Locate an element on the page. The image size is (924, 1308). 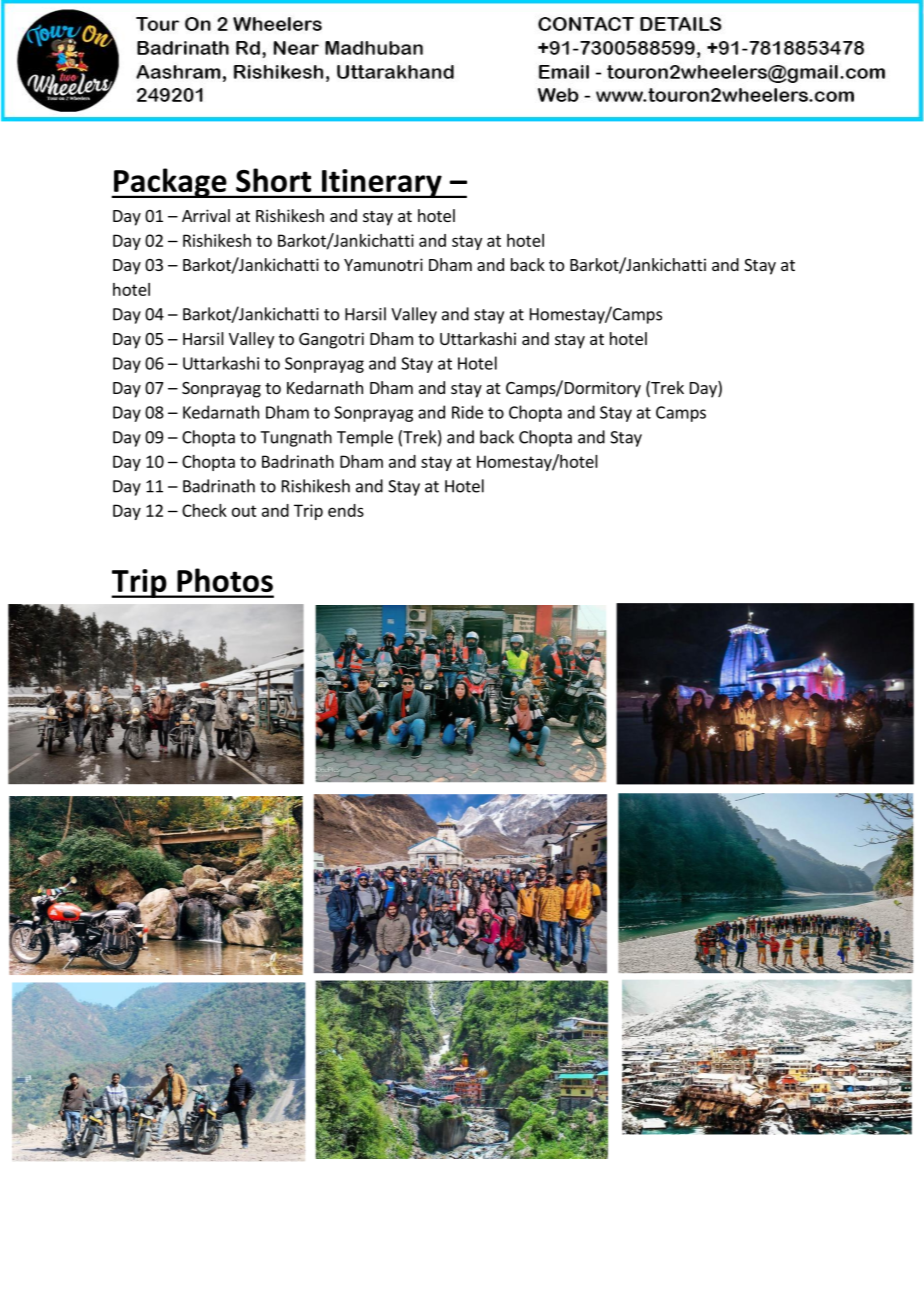
Short is located at coordinates (273, 180).
